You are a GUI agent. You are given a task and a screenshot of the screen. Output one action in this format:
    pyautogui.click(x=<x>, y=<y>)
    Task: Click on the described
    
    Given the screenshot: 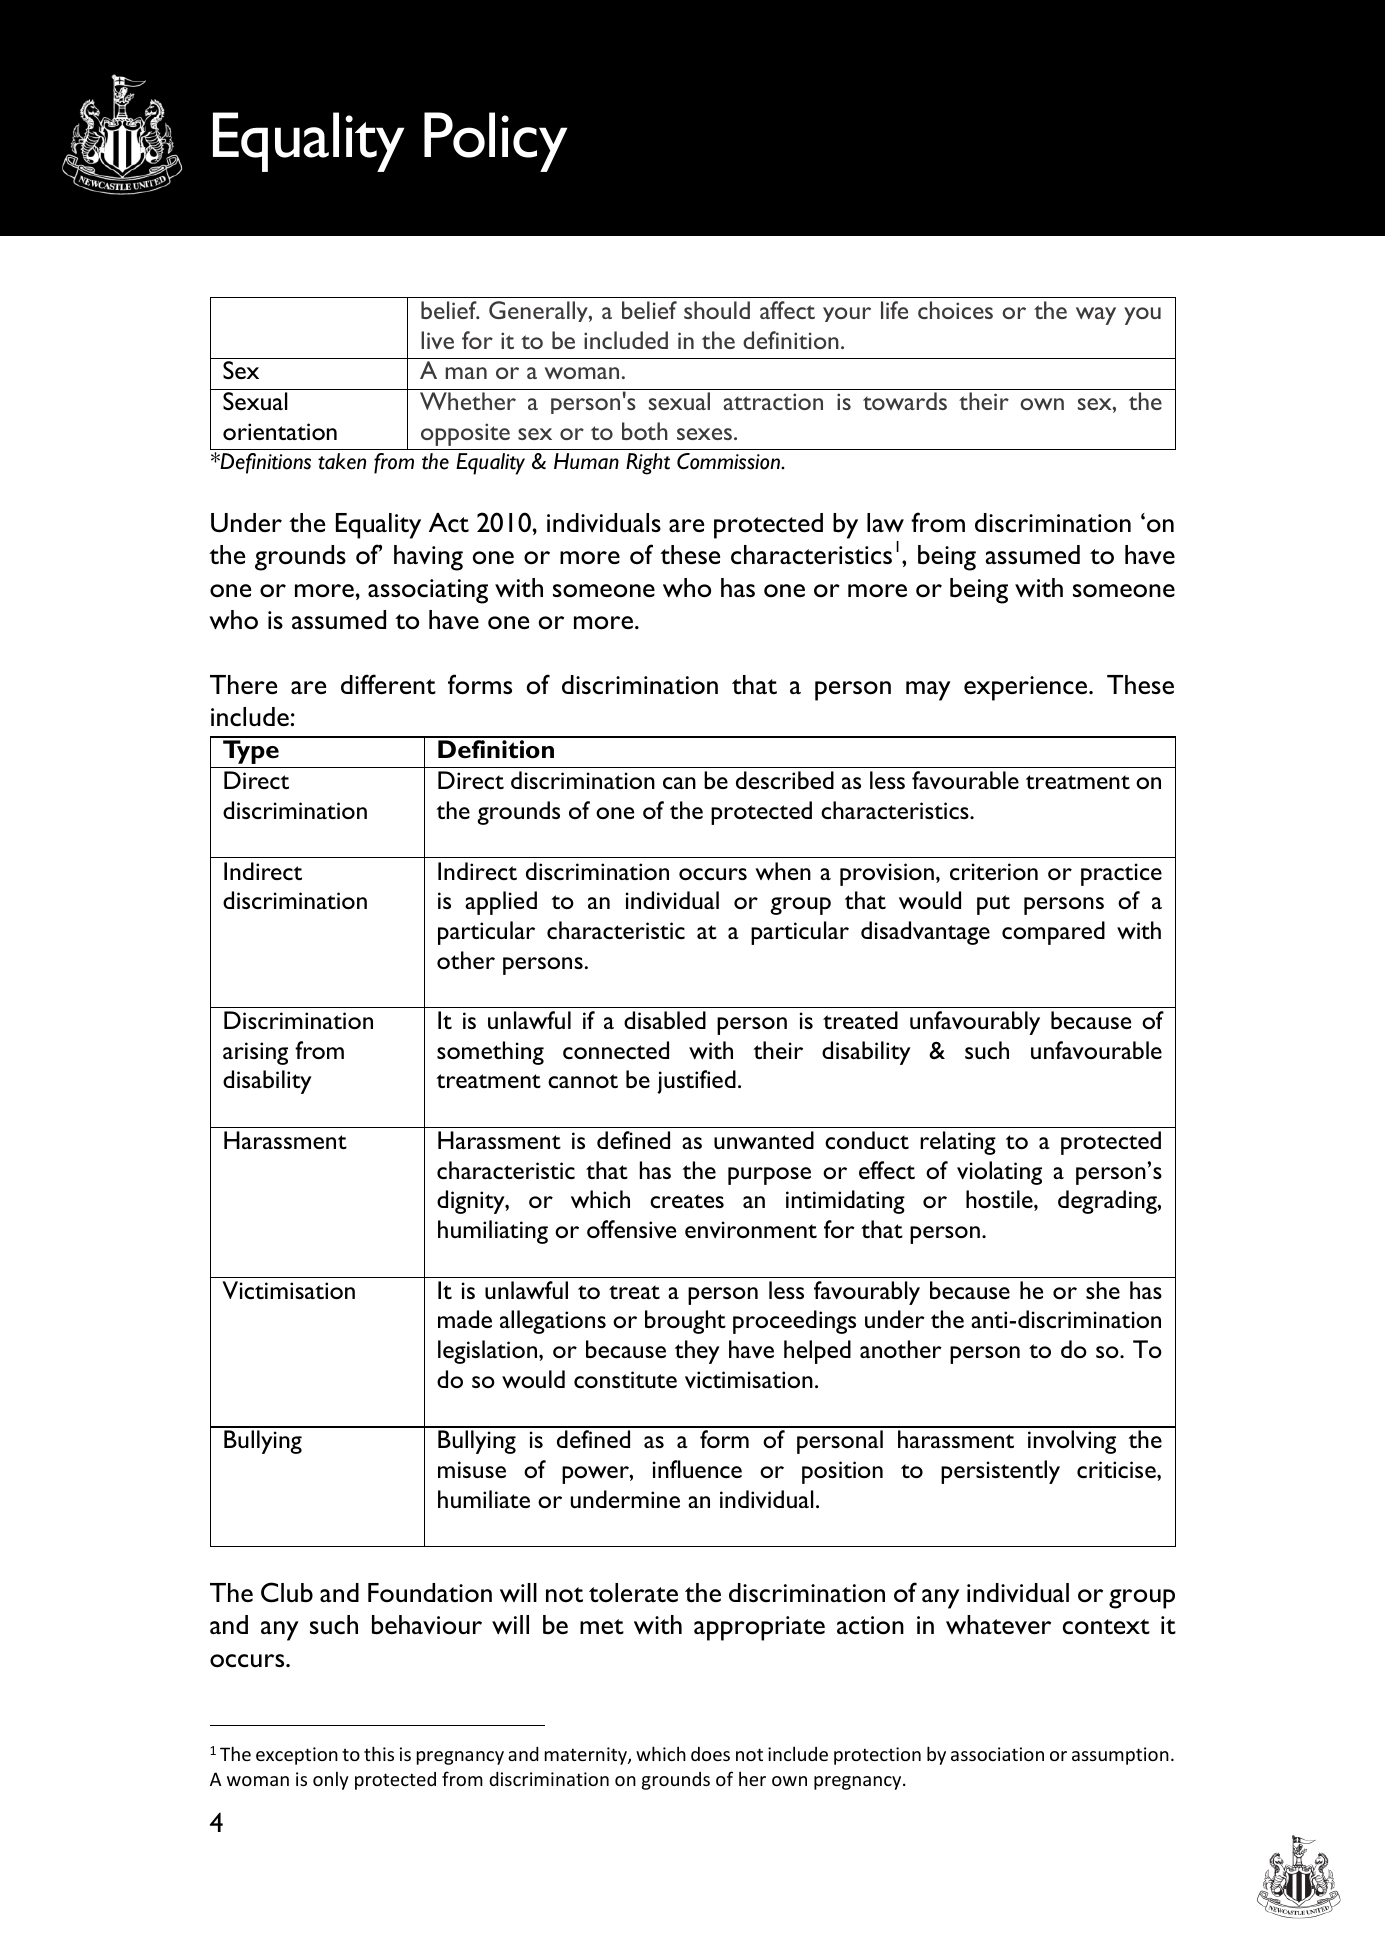 What is the action you would take?
    pyautogui.click(x=785, y=780)
